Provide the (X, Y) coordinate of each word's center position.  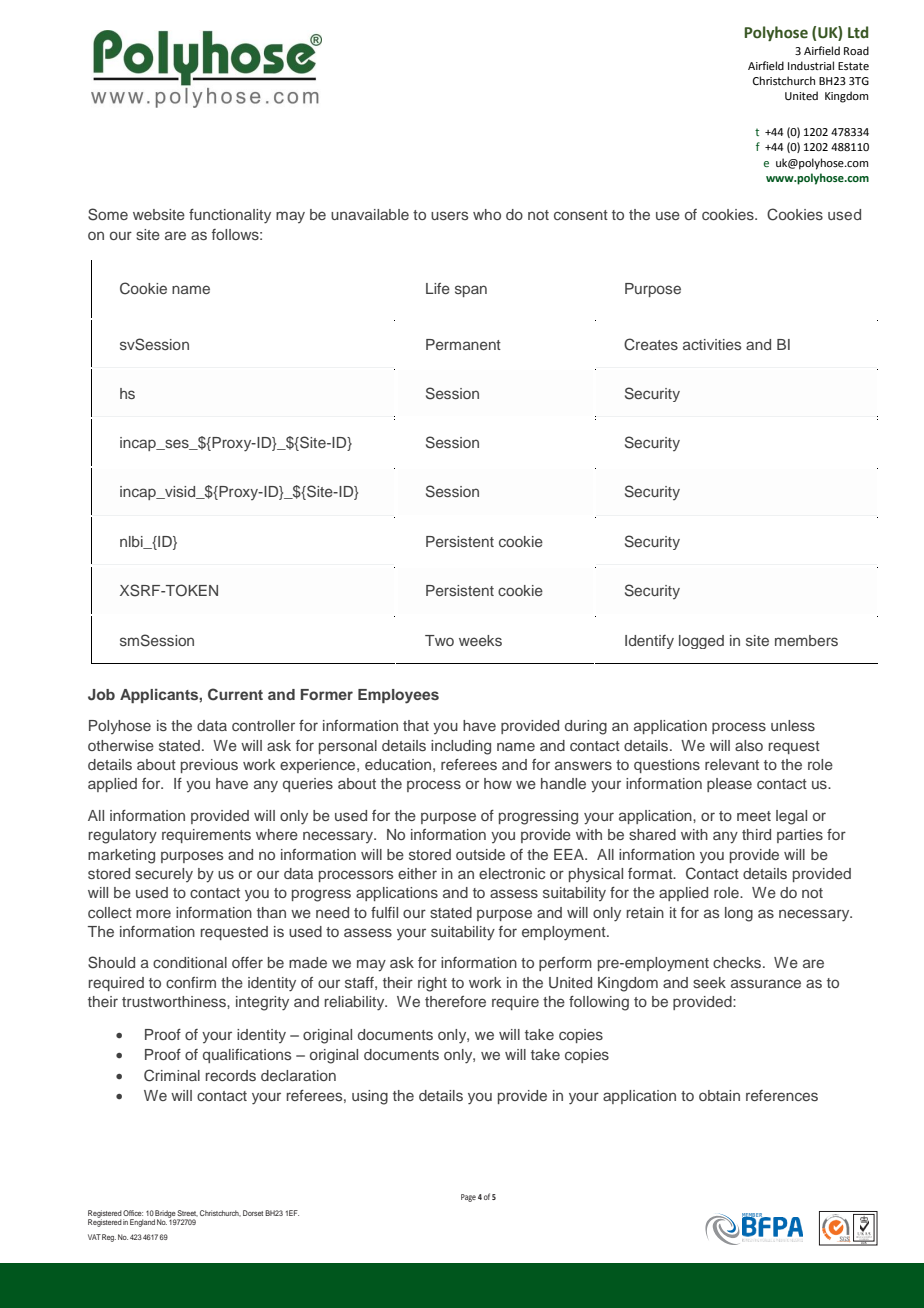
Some (108, 214)
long (739, 914)
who (487, 214)
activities (712, 344)
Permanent (463, 344)
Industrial (811, 65)
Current (235, 694)
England (142, 1223)
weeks (480, 640)
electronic (512, 873)
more (153, 913)
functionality (230, 216)
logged (701, 642)
